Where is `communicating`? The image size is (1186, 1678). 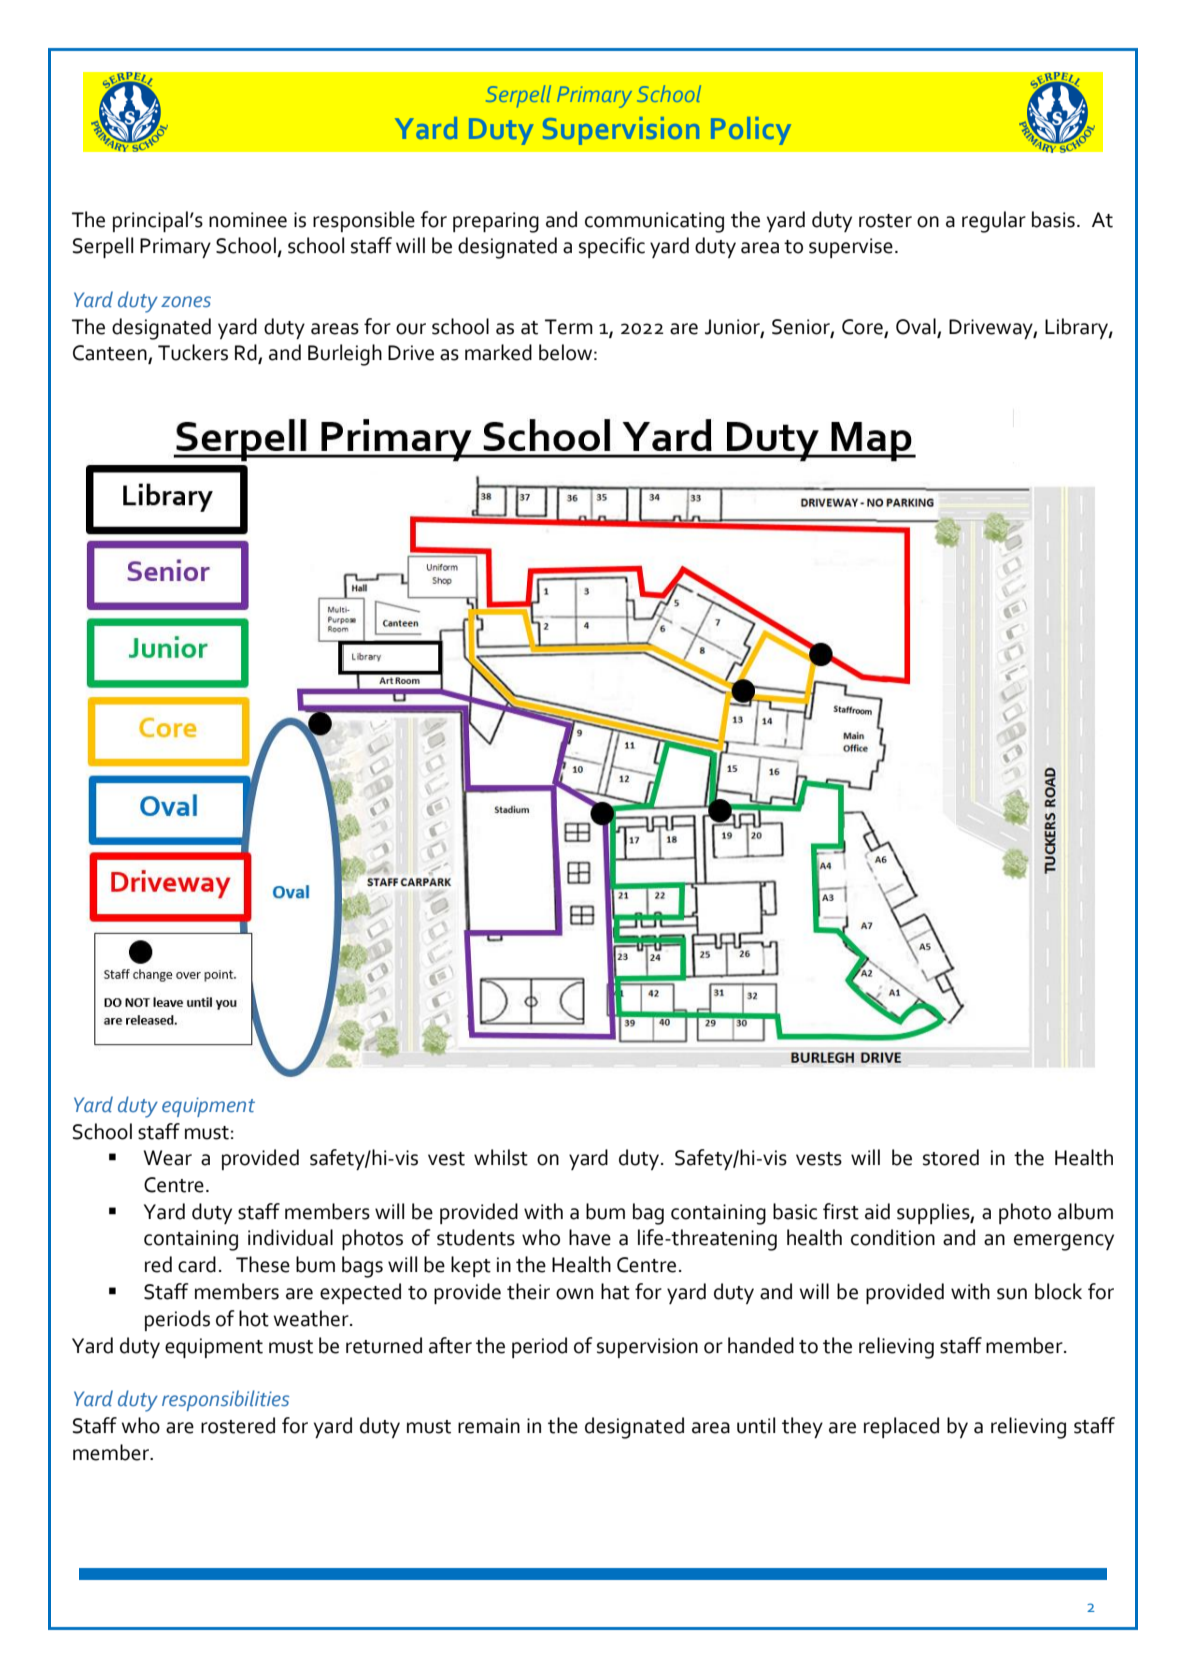 communicating is located at coordinates (654, 222).
